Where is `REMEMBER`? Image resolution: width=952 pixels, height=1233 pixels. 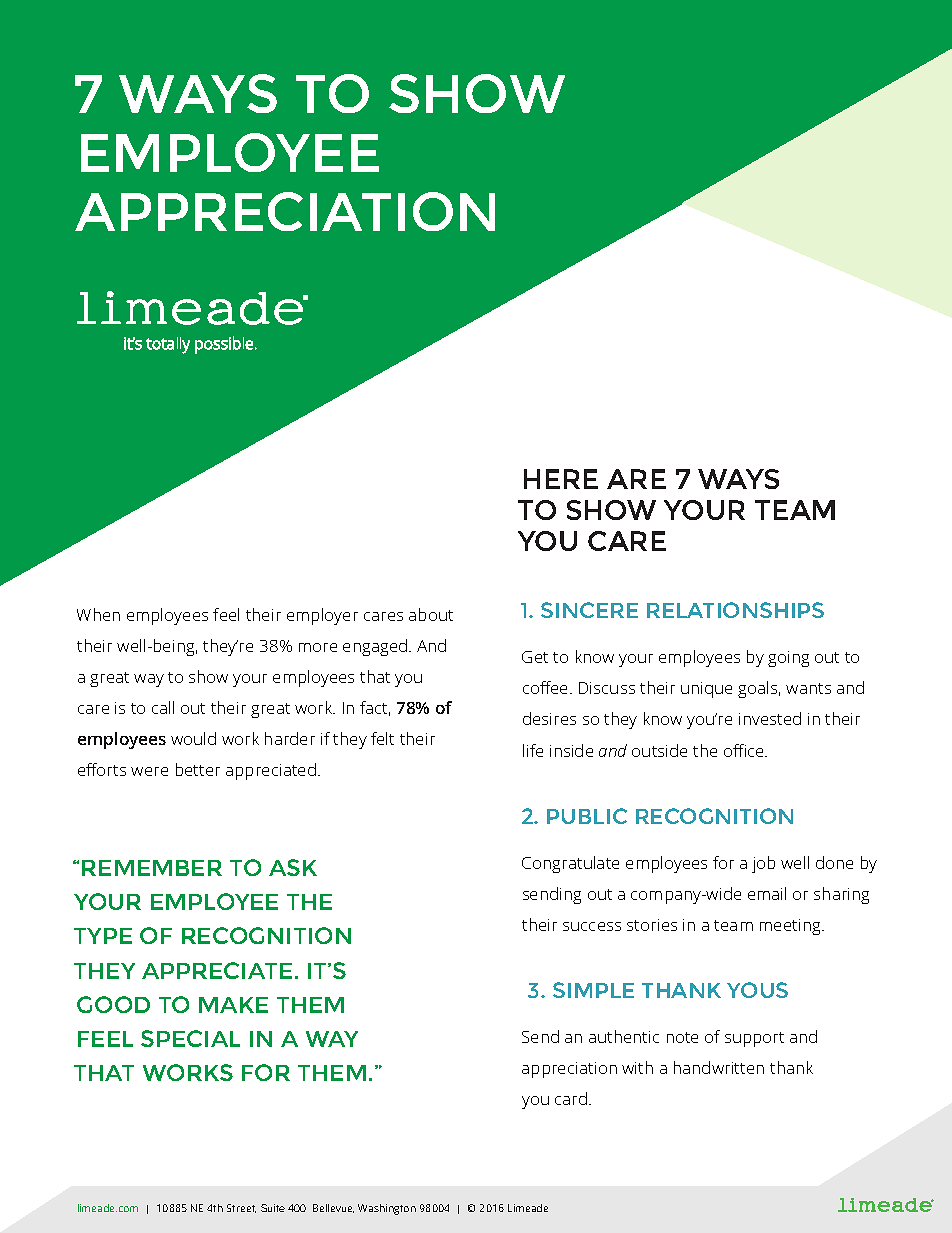
REMEMBER is located at coordinates (152, 868).
